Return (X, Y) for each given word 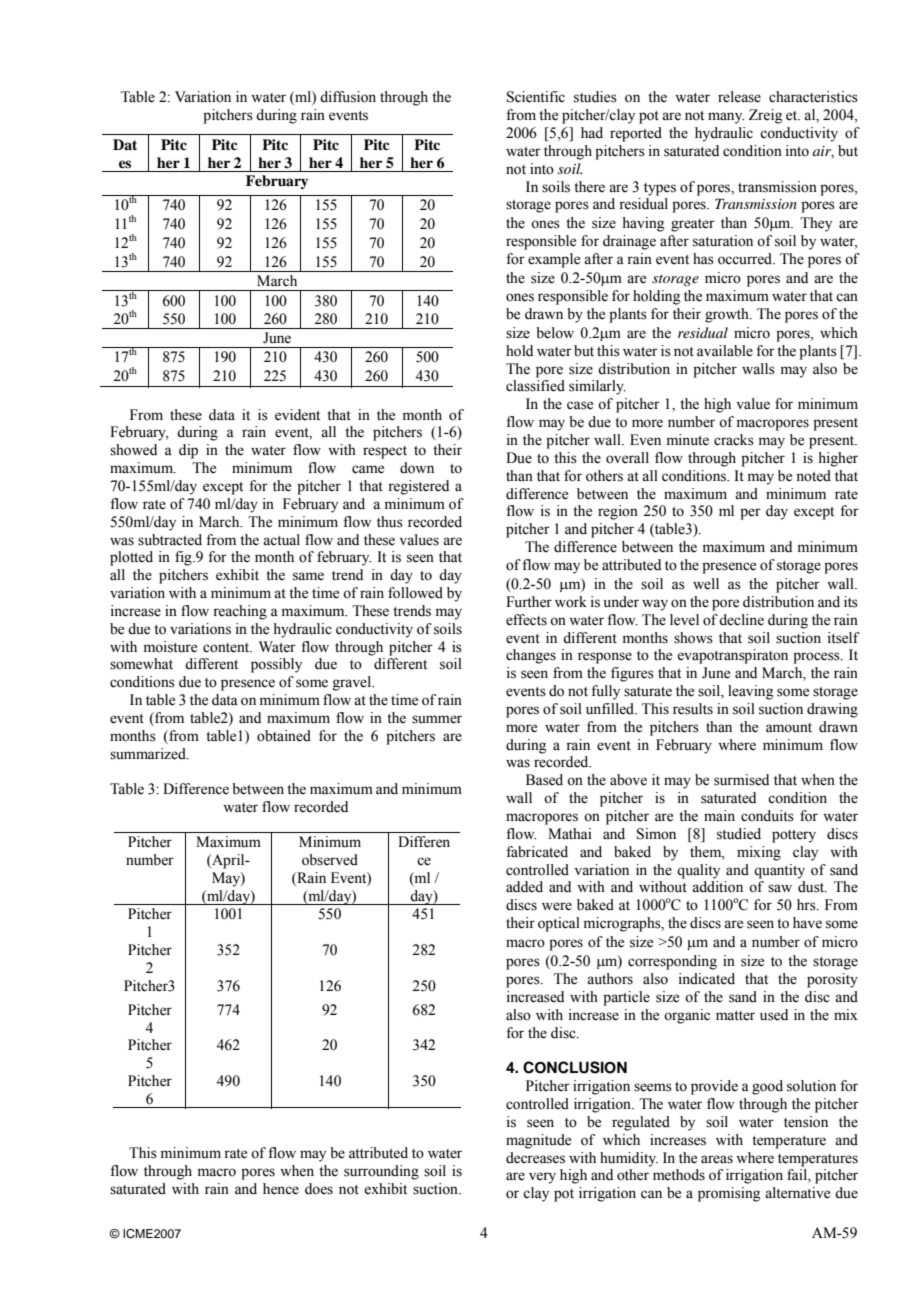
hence (281, 1189)
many (726, 118)
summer (437, 719)
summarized (149, 754)
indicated (707, 979)
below (555, 333)
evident (297, 415)
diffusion (348, 97)
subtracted (170, 540)
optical (559, 924)
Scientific (536, 97)
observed (330, 860)
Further (529, 602)
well (706, 584)
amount (789, 728)
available (725, 351)
